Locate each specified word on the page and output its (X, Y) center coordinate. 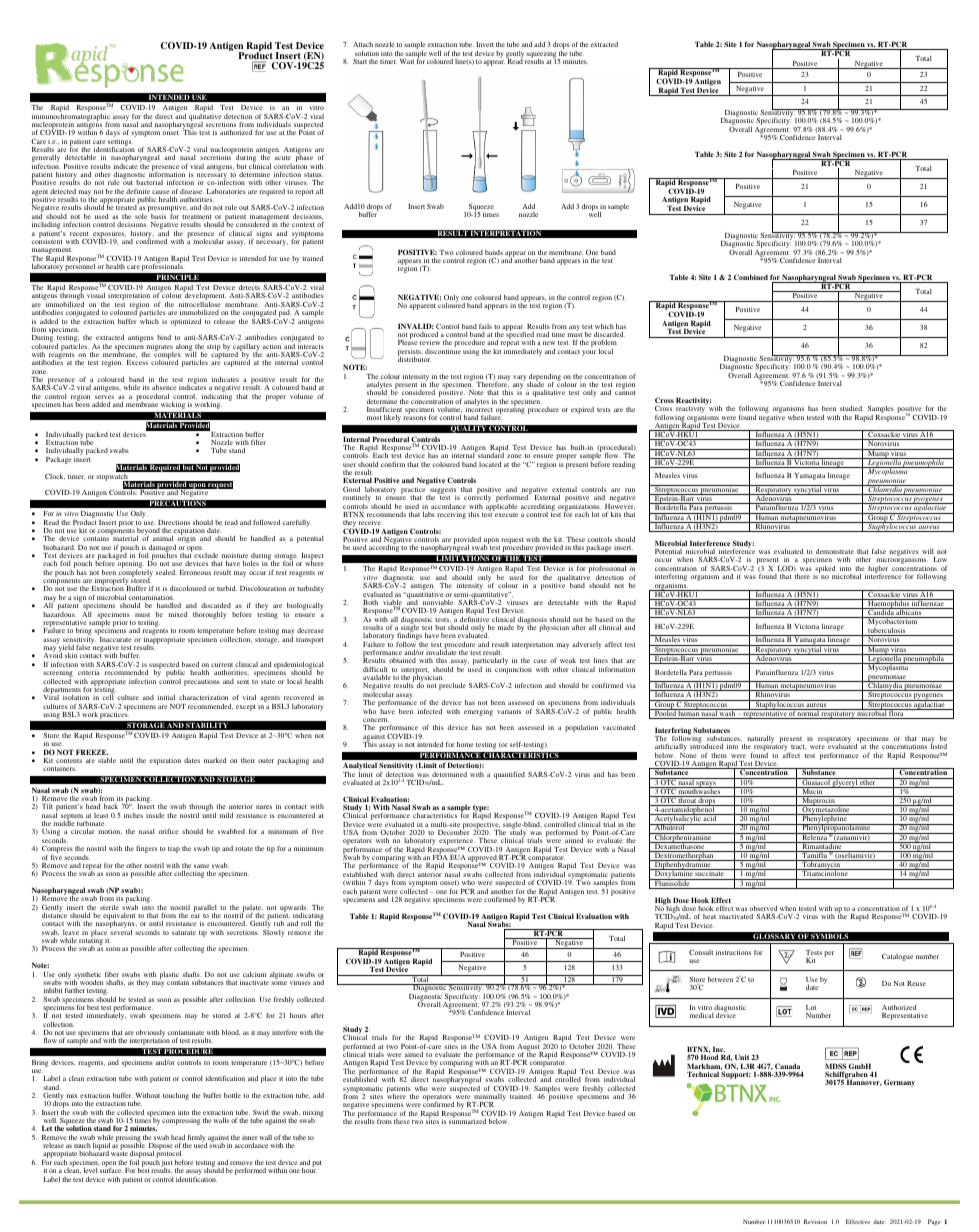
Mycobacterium (893, 623)
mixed (177, 614)
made (506, 627)
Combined (751, 277)
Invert (485, 44)
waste (119, 1154)
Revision (815, 1221)
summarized (467, 1120)
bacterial (149, 182)
